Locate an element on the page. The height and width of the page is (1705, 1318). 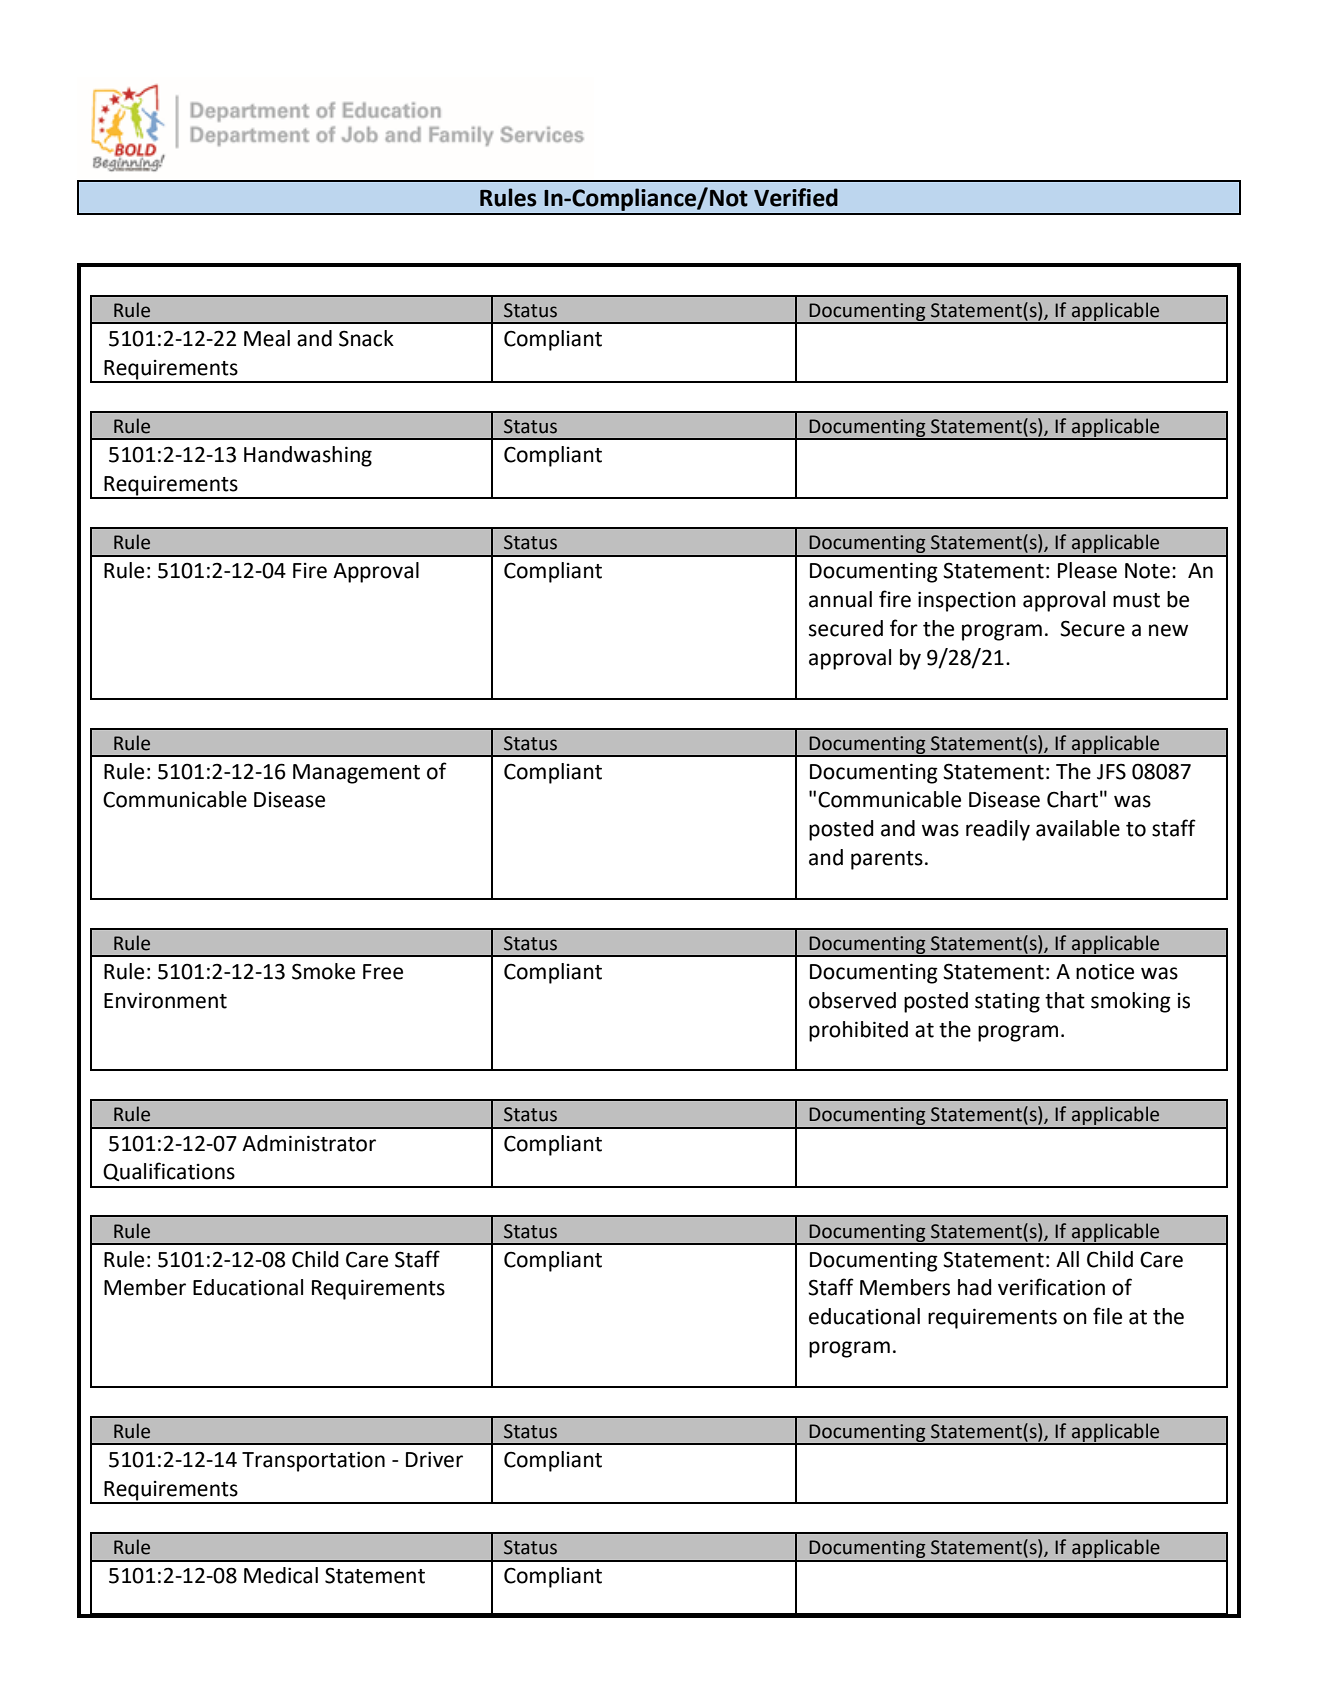
Administrator is located at coordinates (309, 1143).
